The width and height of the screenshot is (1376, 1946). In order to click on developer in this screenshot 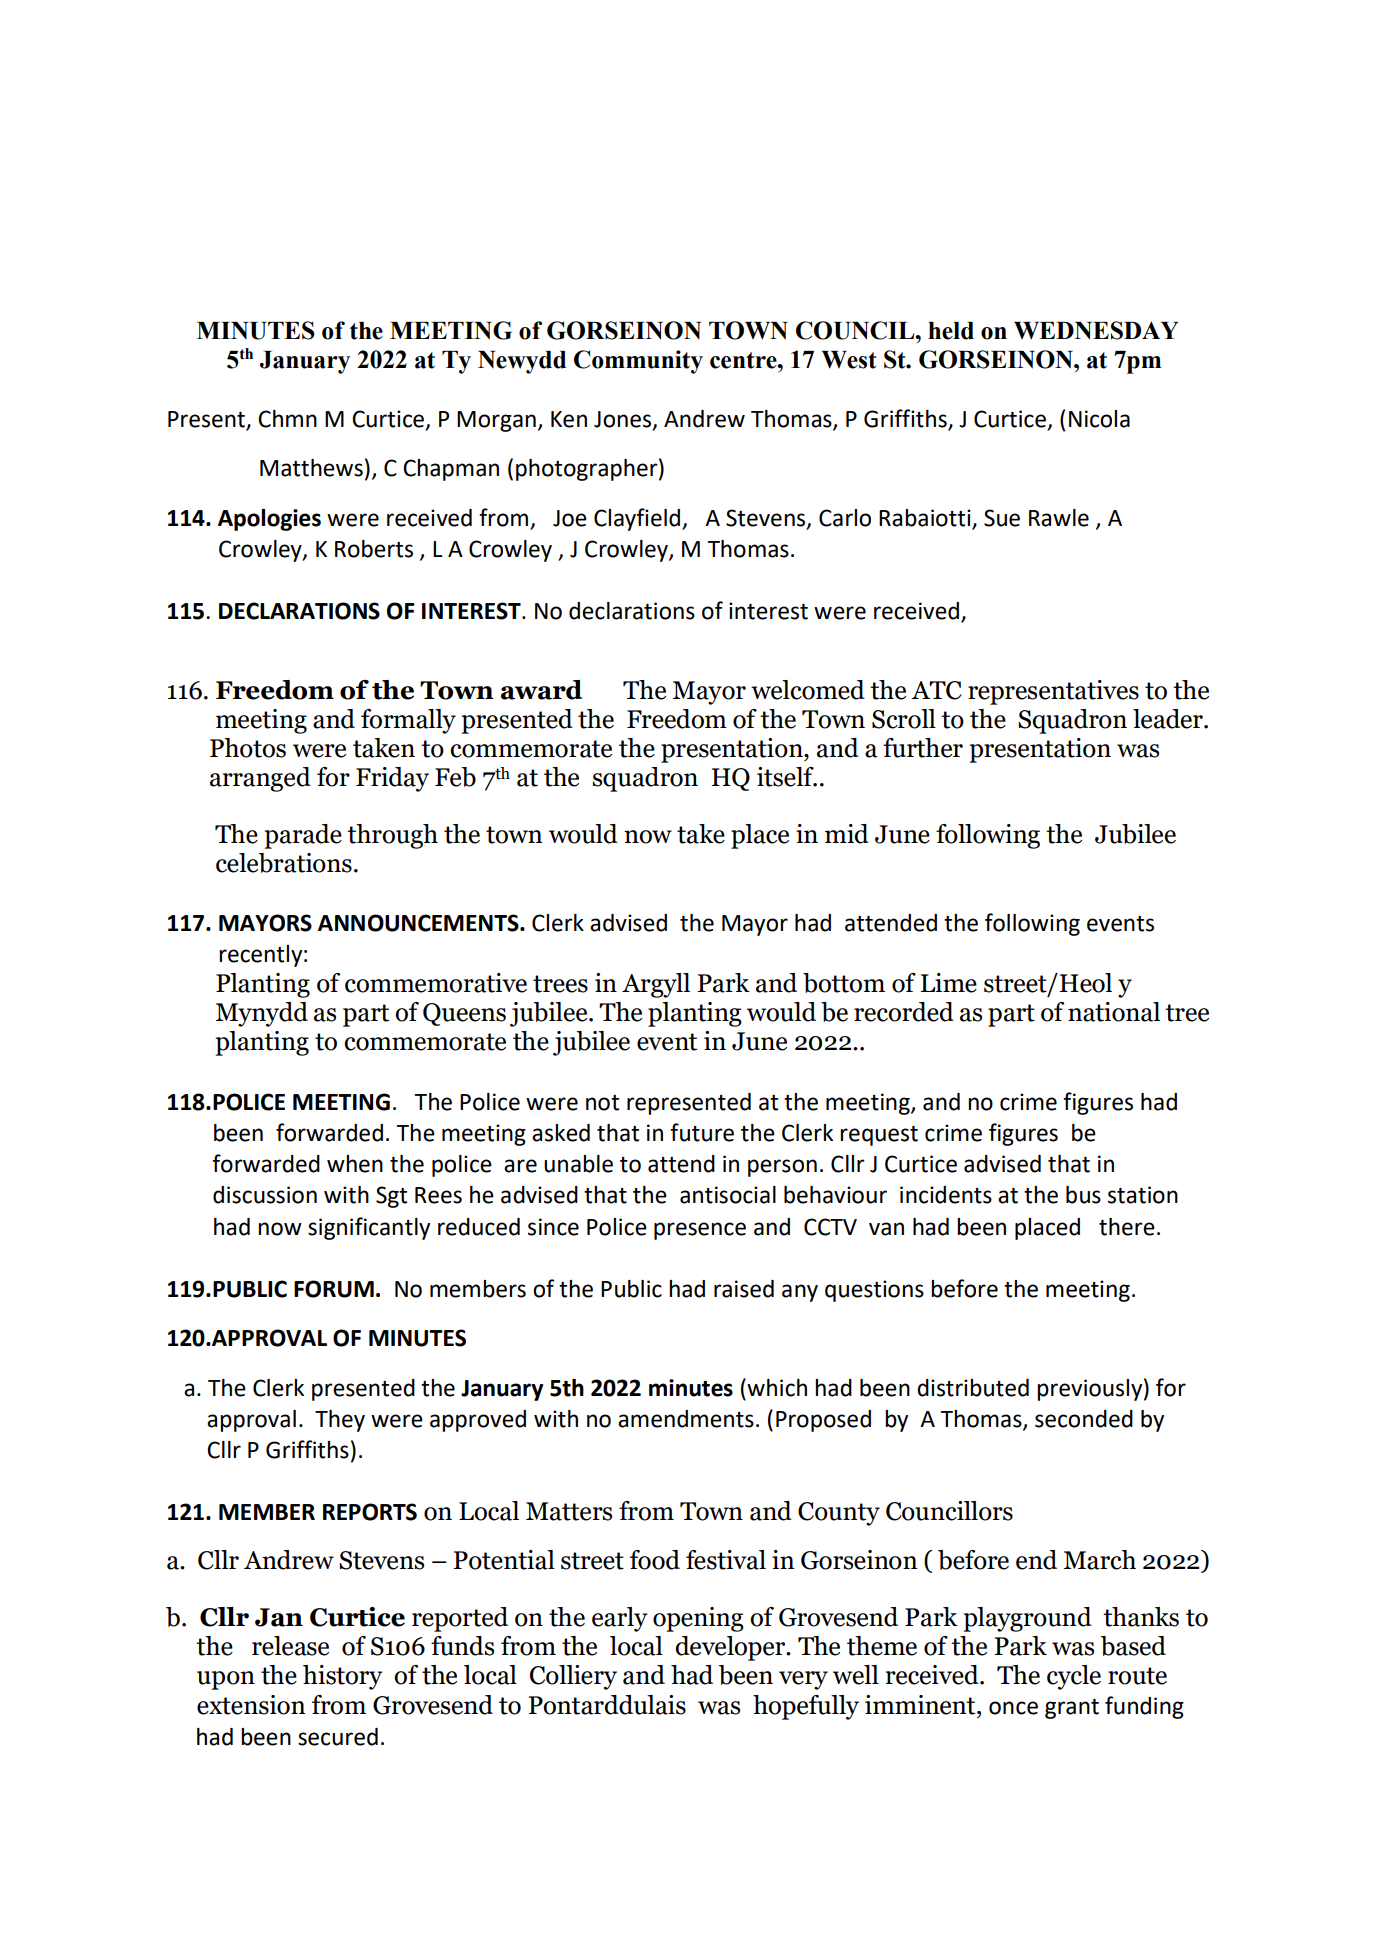, I will do `click(731, 1648)`.
